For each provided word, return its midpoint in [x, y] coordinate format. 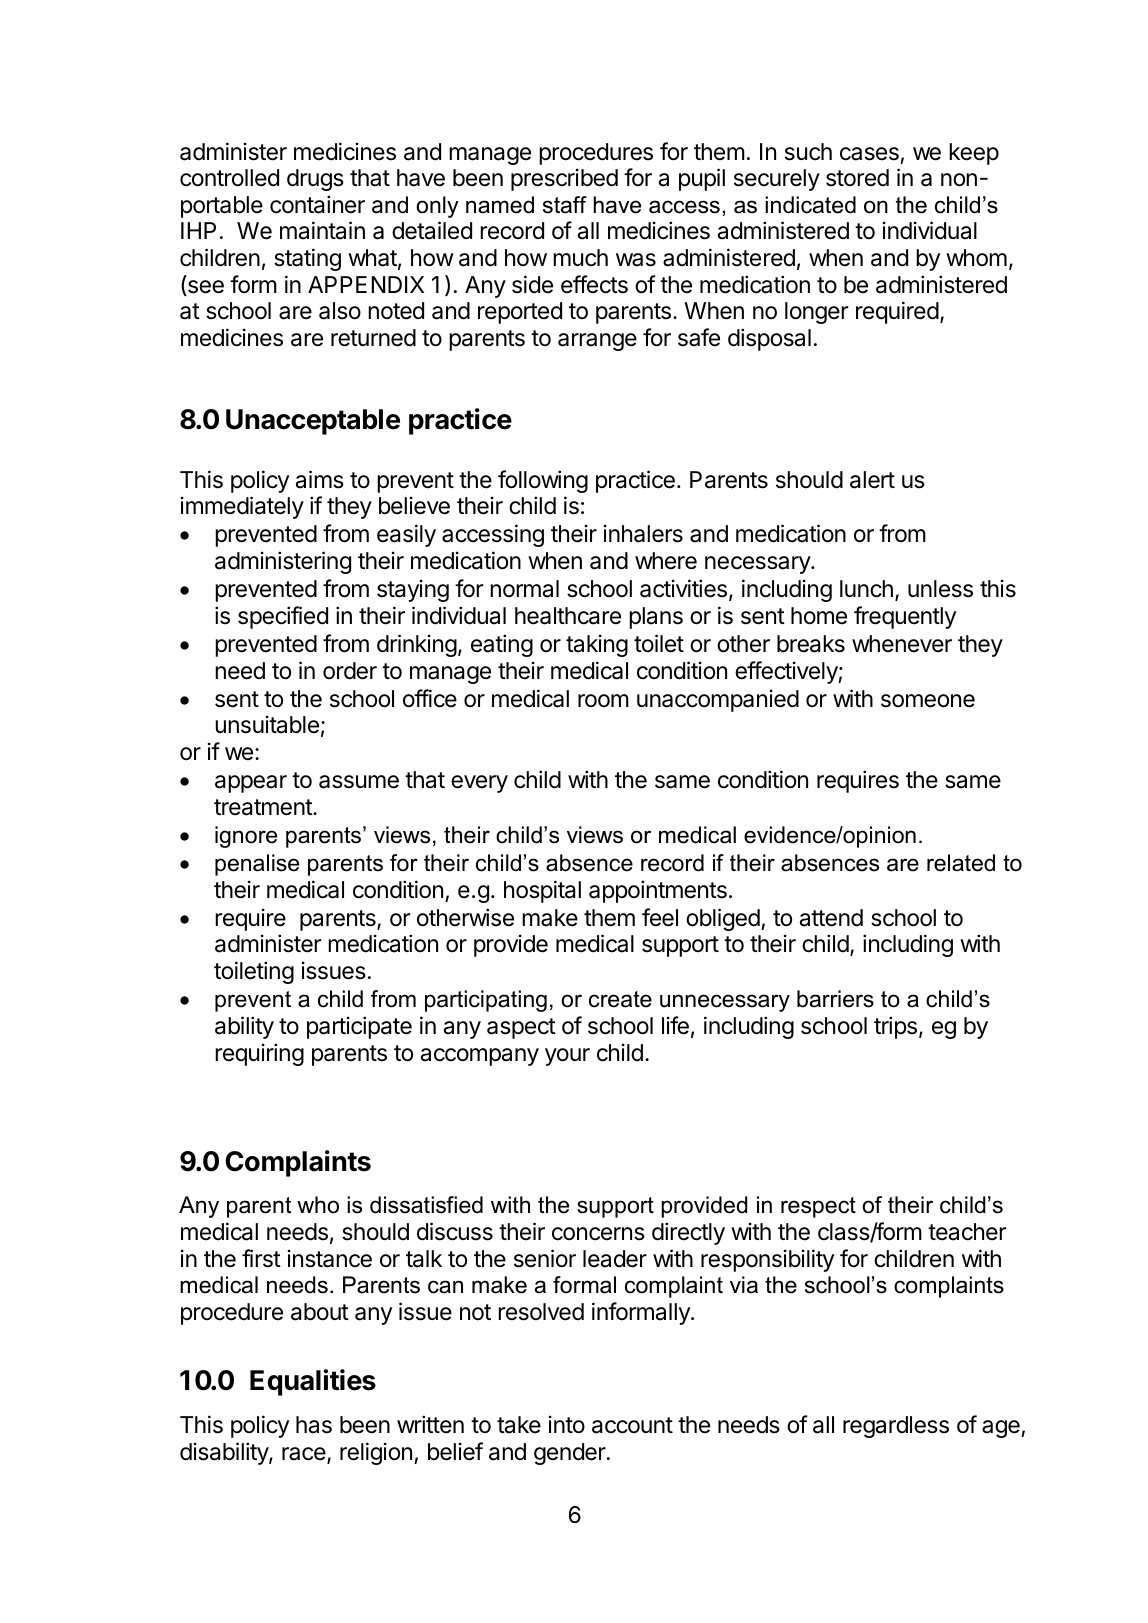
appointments [658, 891]
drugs [315, 180]
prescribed [564, 179]
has [314, 1425]
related [961, 863]
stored [857, 178]
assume [359, 782]
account [632, 1425]
